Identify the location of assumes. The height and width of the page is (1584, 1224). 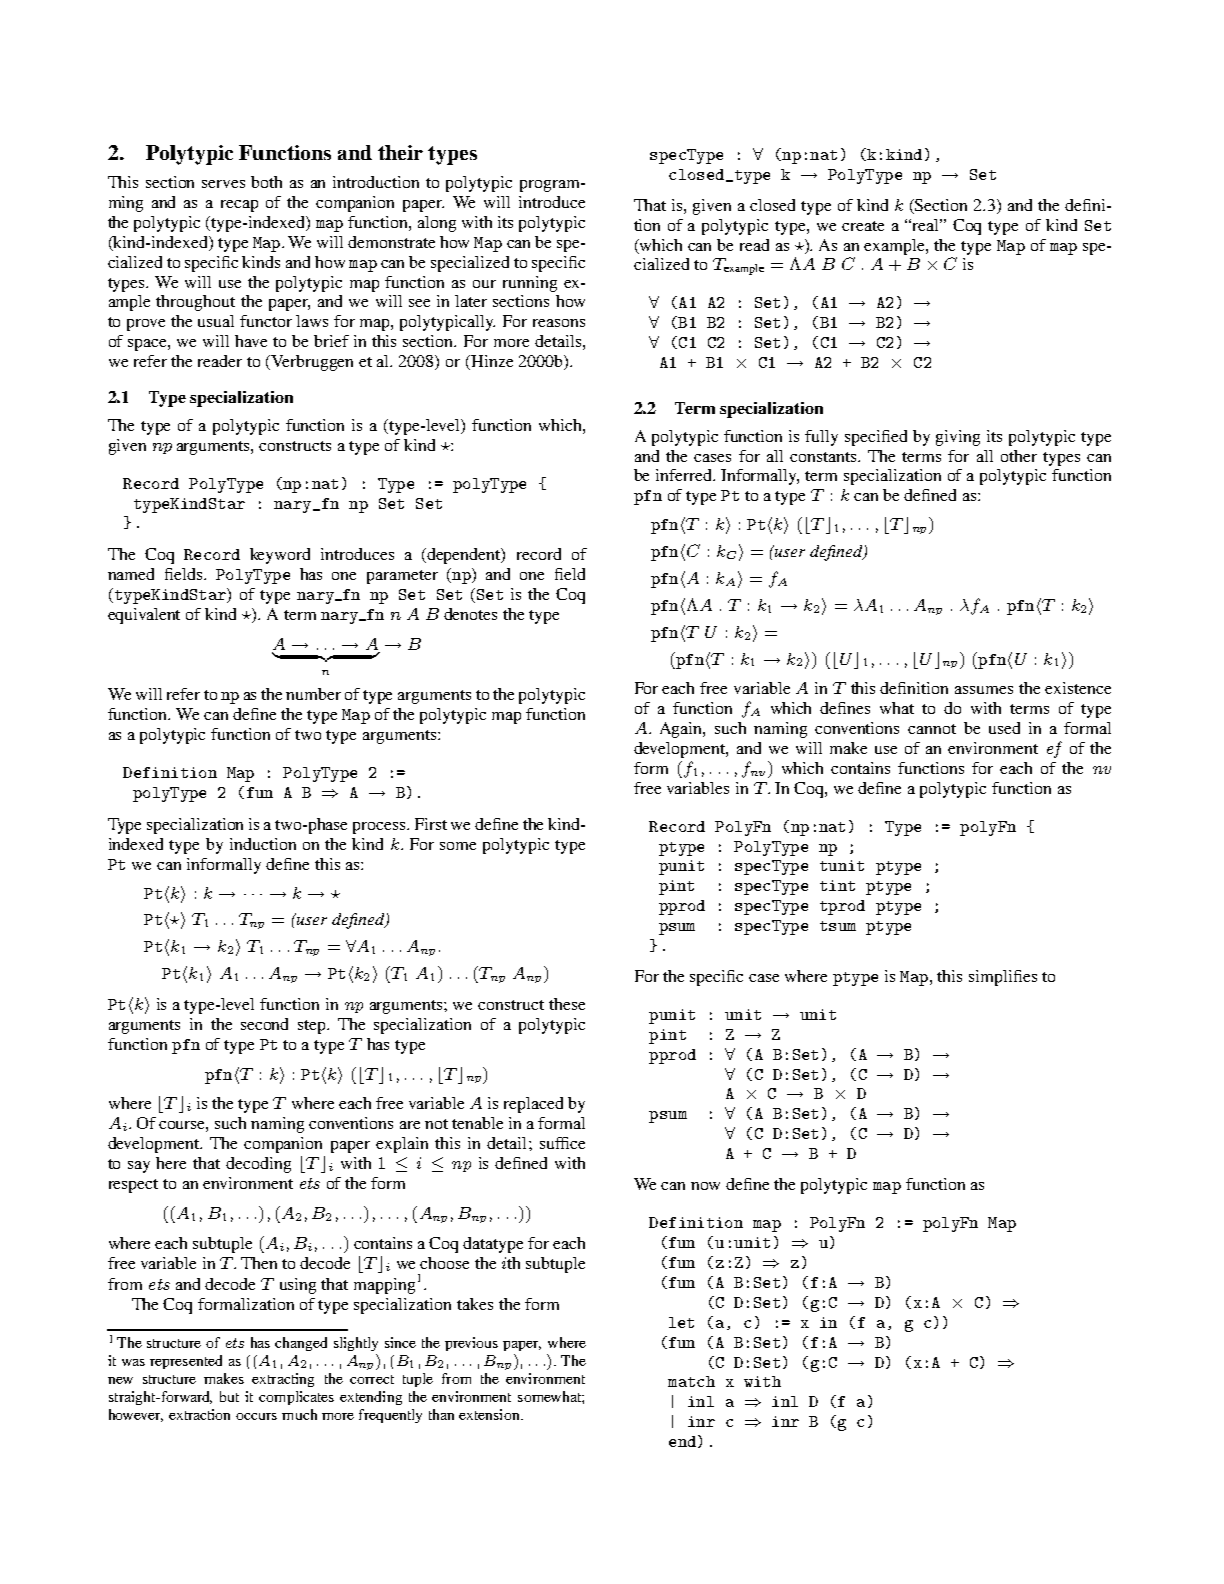
(984, 690).
